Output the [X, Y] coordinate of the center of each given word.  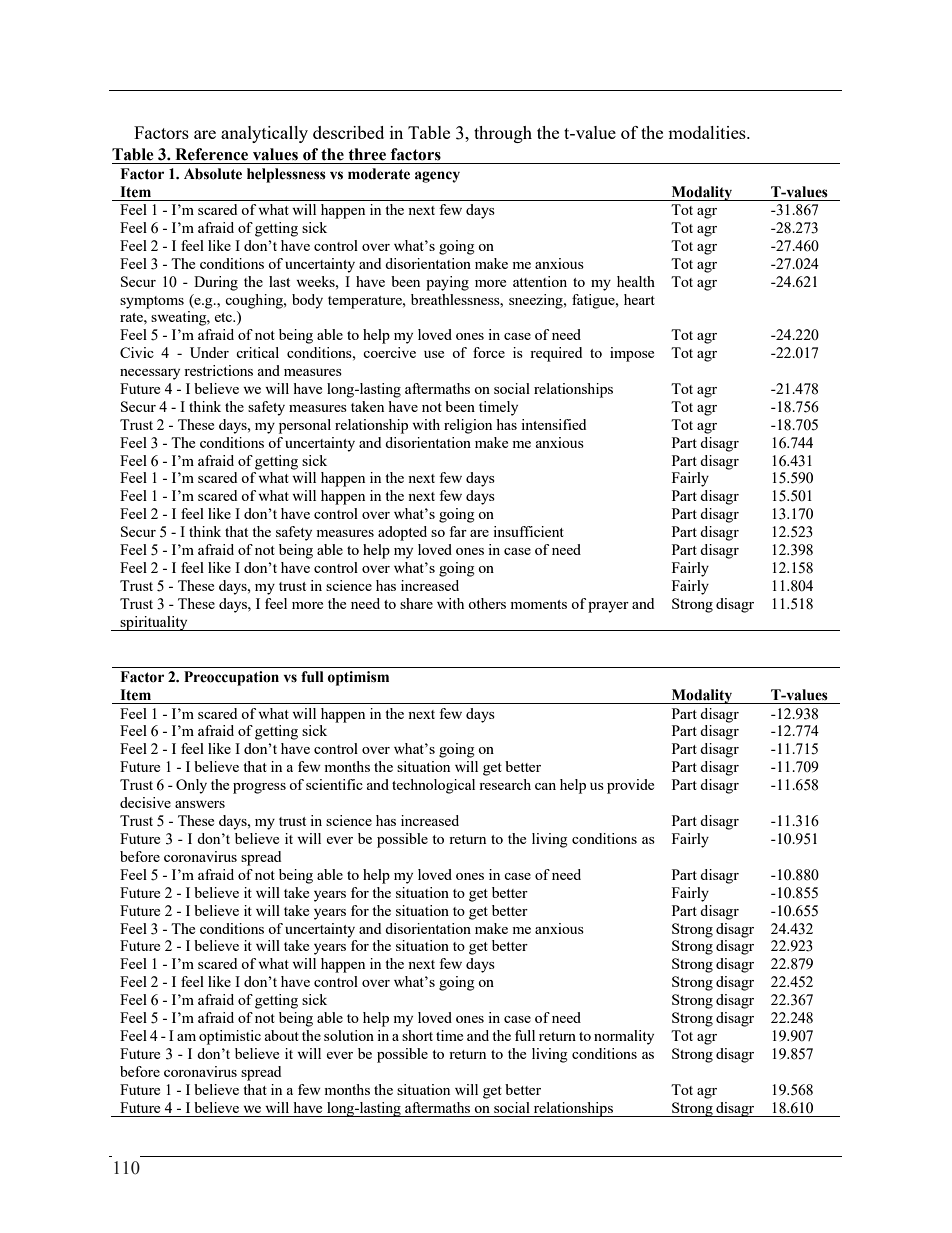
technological [433, 786]
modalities [708, 132]
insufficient [528, 531]
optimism [358, 678]
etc [224, 317]
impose [632, 354]
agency [437, 177]
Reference [211, 154]
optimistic [230, 1037]
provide [630, 786]
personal [305, 426]
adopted [402, 533]
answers [200, 804]
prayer [608, 607]
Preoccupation [231, 678]
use [434, 354]
